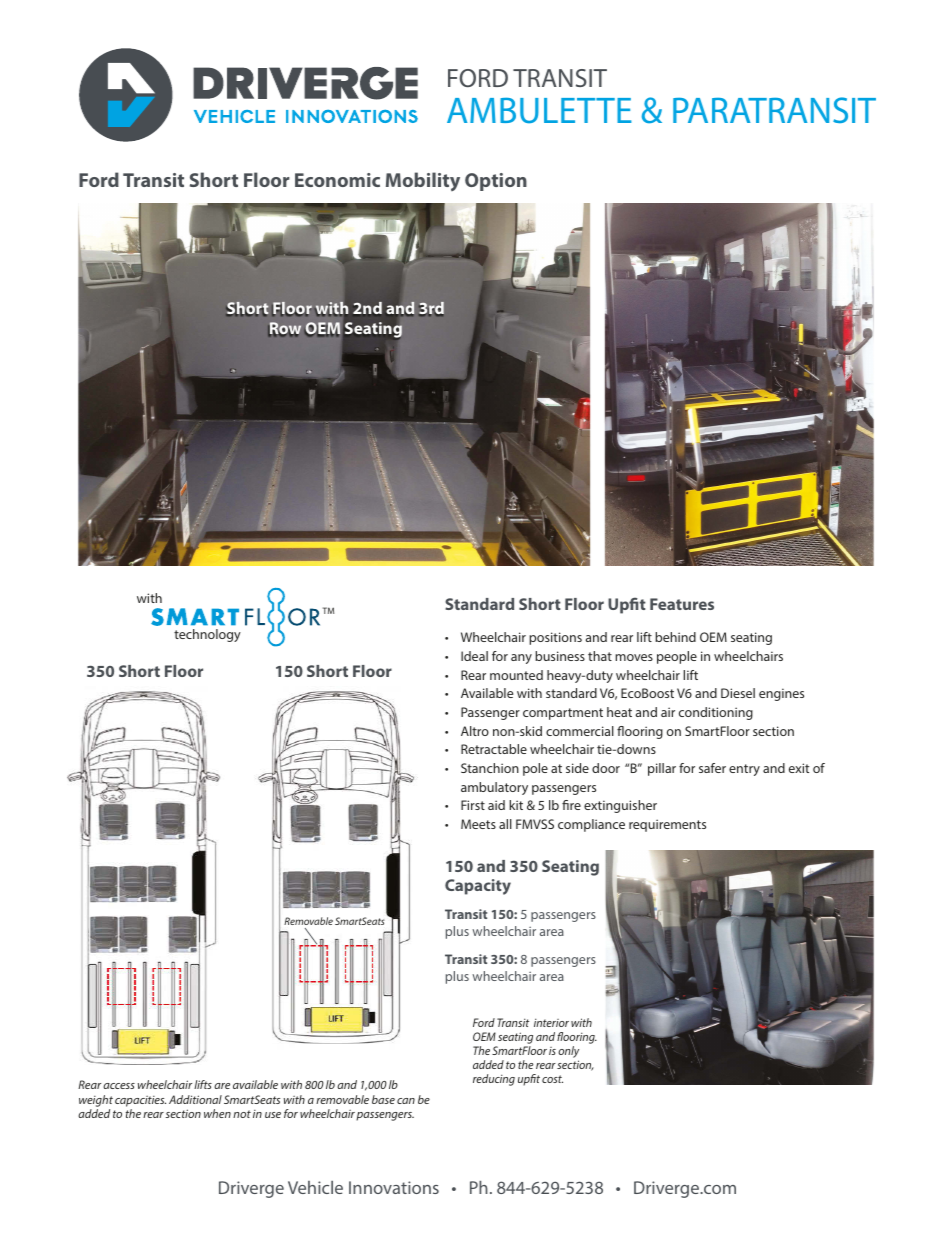 Image resolution: width=952 pixels, height=1233 pixels. I want to click on Ideal, so click(474, 656).
